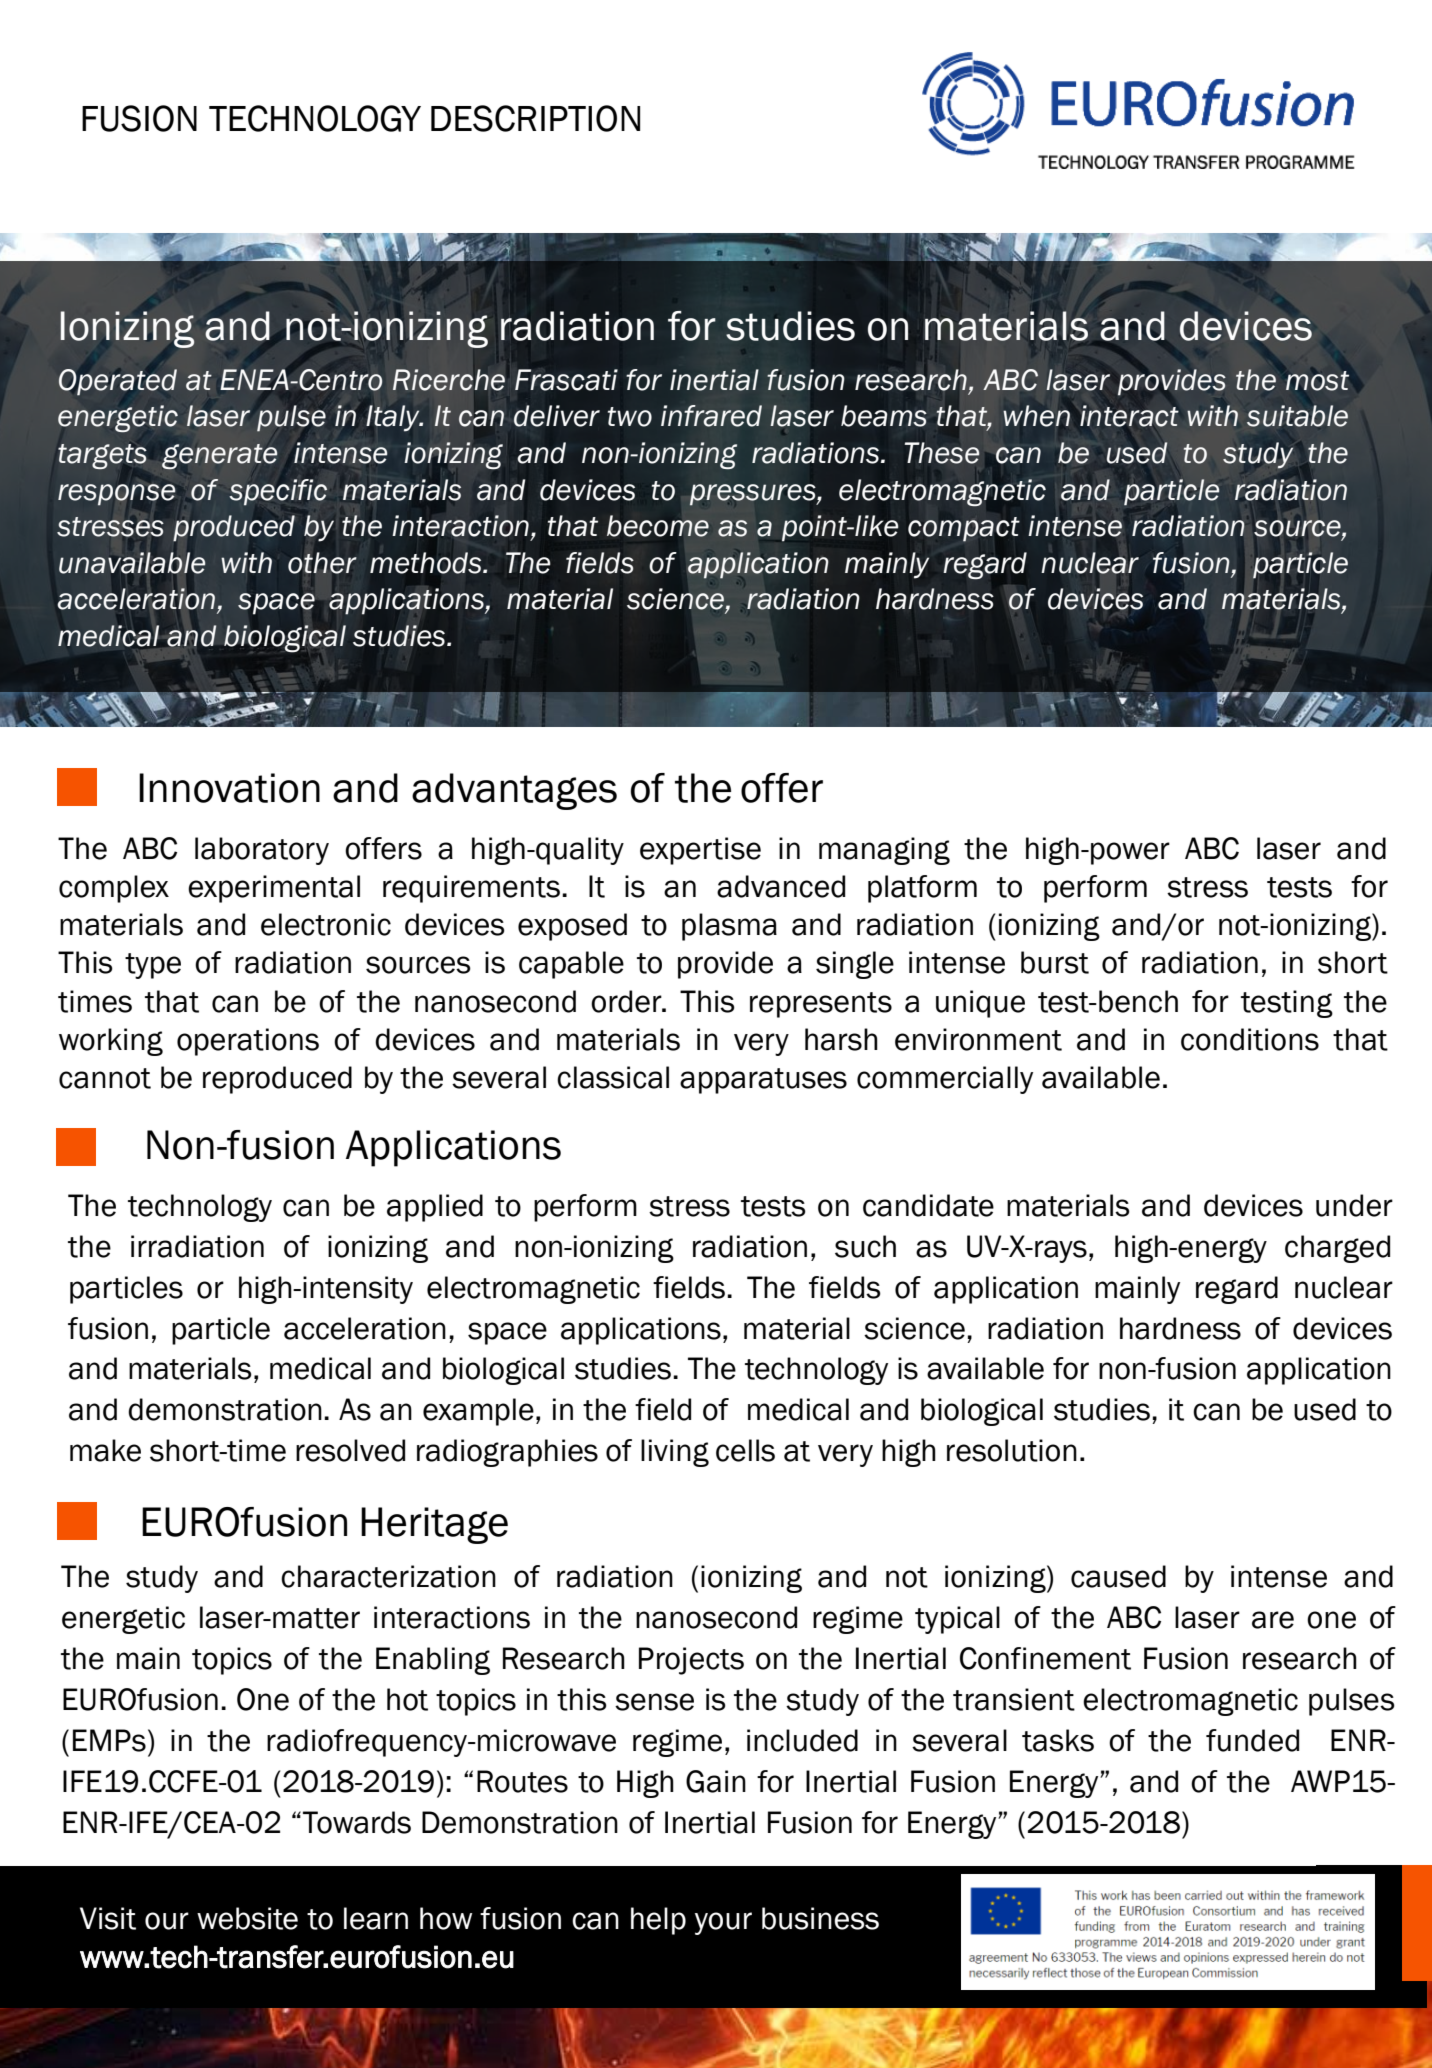 This screenshot has width=1432, height=2068. I want to click on Innovation, so click(229, 788).
